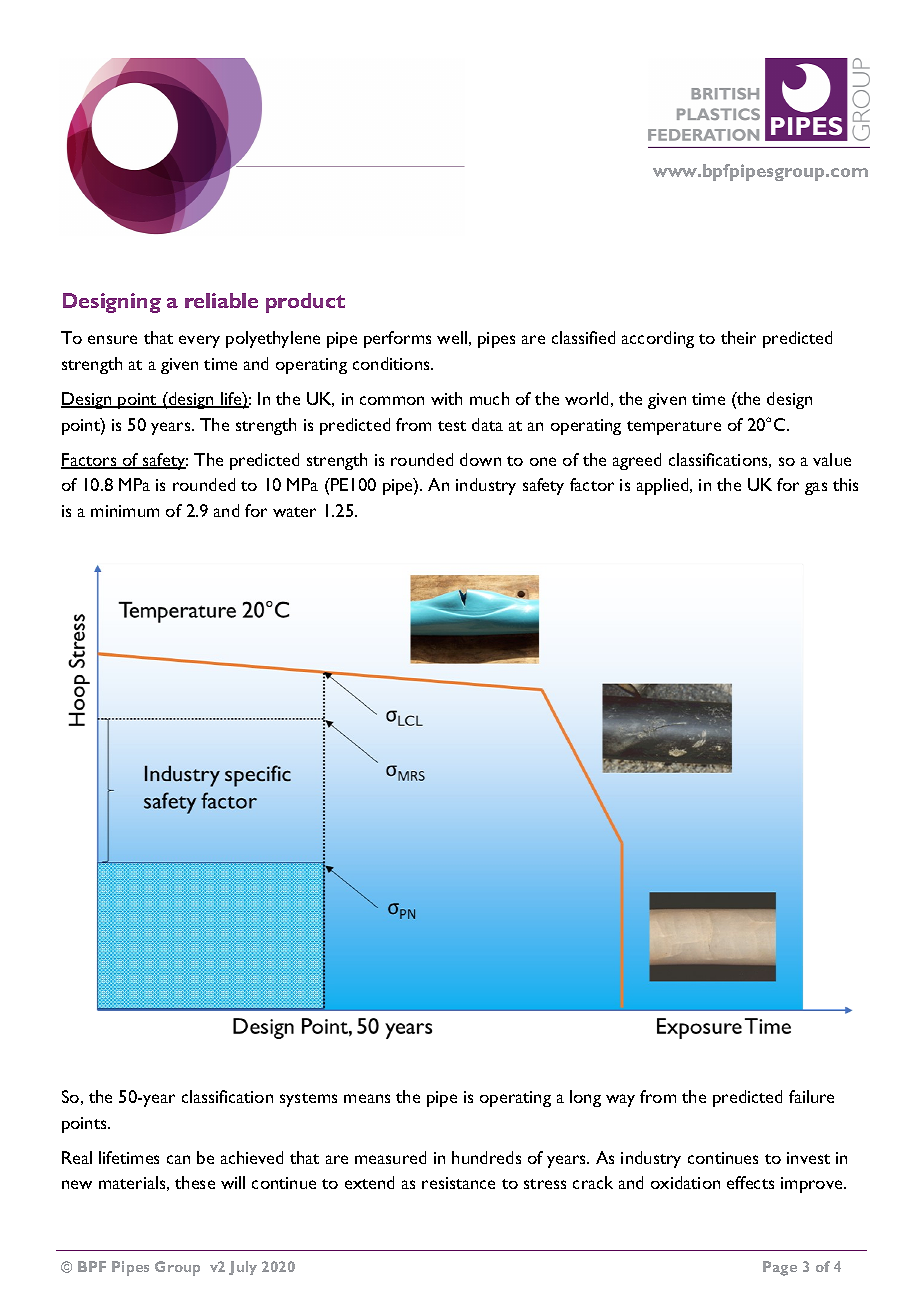 Image resolution: width=924 pixels, height=1308 pixels. What do you see at coordinates (397, 339) in the screenshot?
I see `performs` at bounding box center [397, 339].
